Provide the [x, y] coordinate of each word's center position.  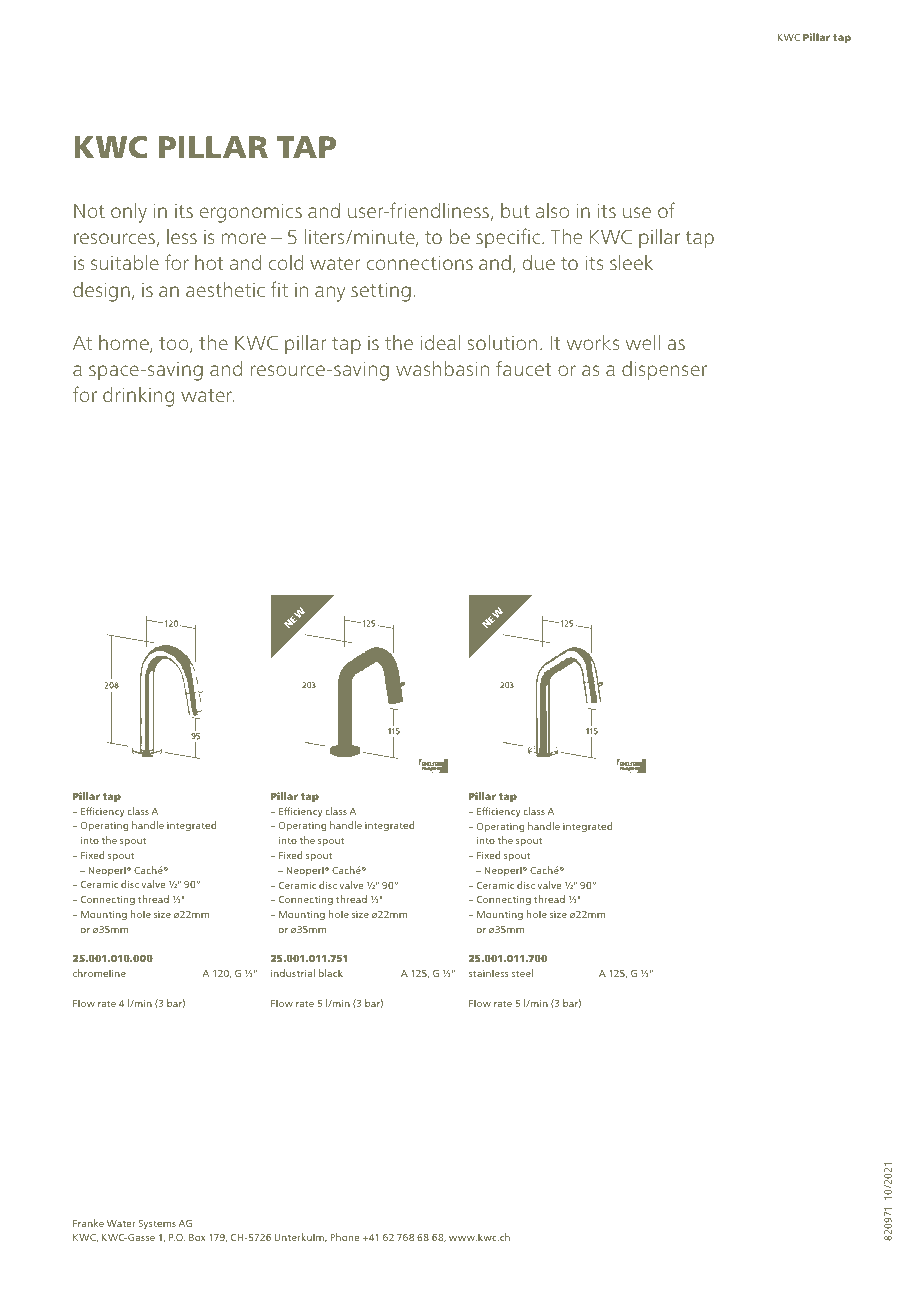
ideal [440, 342]
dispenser [664, 371]
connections [420, 263]
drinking [138, 396]
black [331, 973]
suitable [125, 262]
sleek [631, 262]
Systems [157, 1224]
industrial [293, 973]
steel [522, 973]
